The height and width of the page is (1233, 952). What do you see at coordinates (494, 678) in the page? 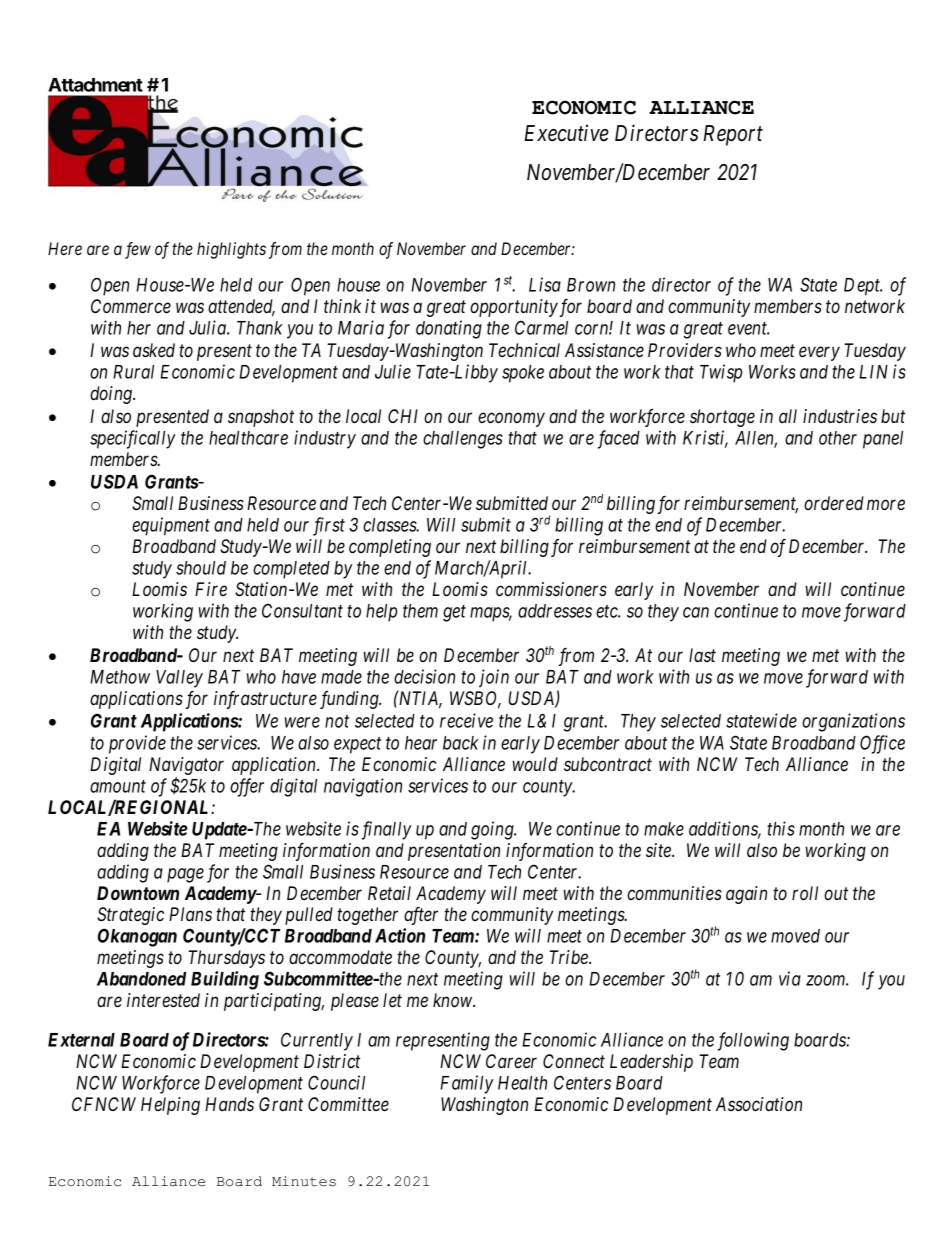
I see `join` at bounding box center [494, 678].
